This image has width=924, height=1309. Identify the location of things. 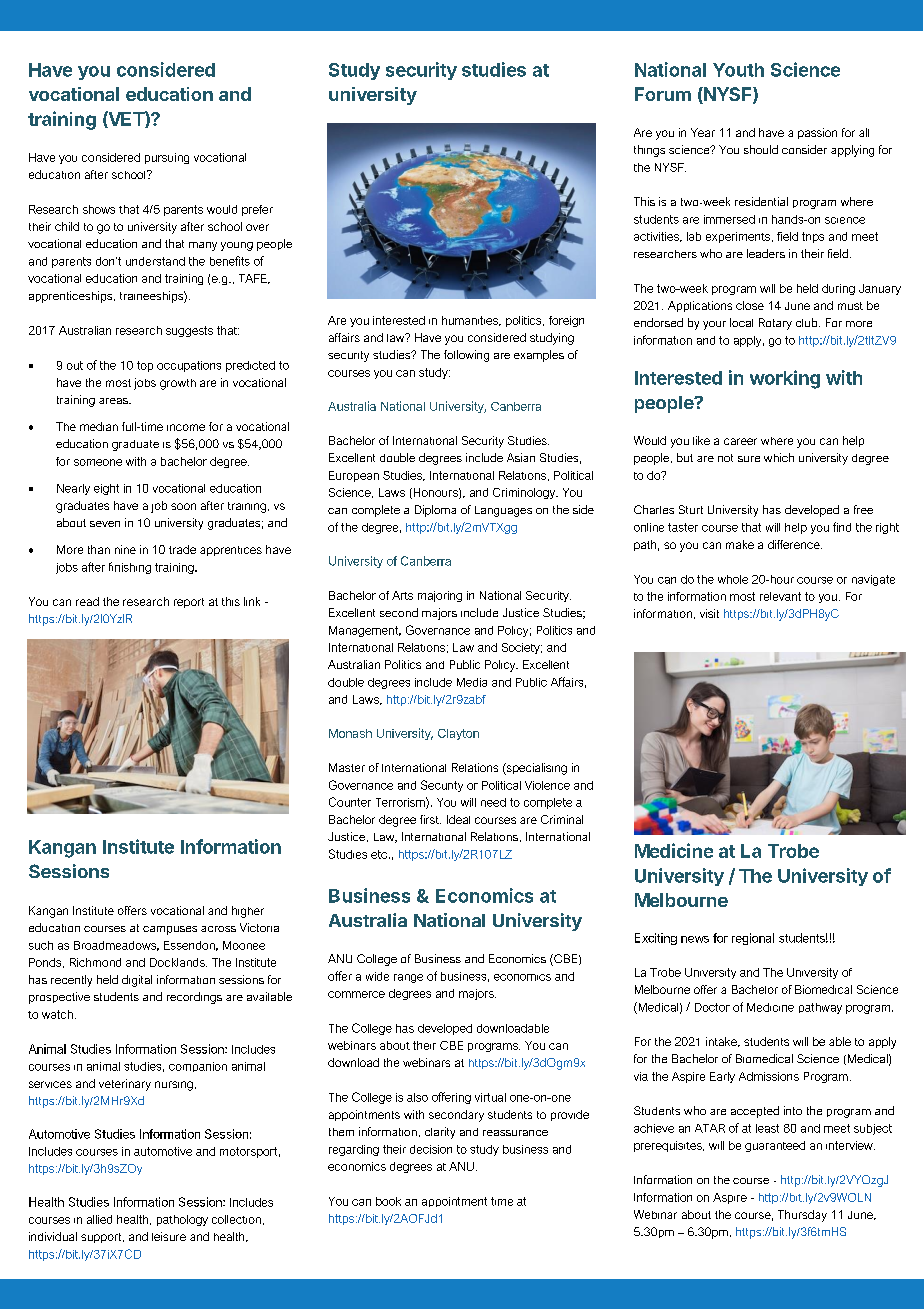
(649, 151).
